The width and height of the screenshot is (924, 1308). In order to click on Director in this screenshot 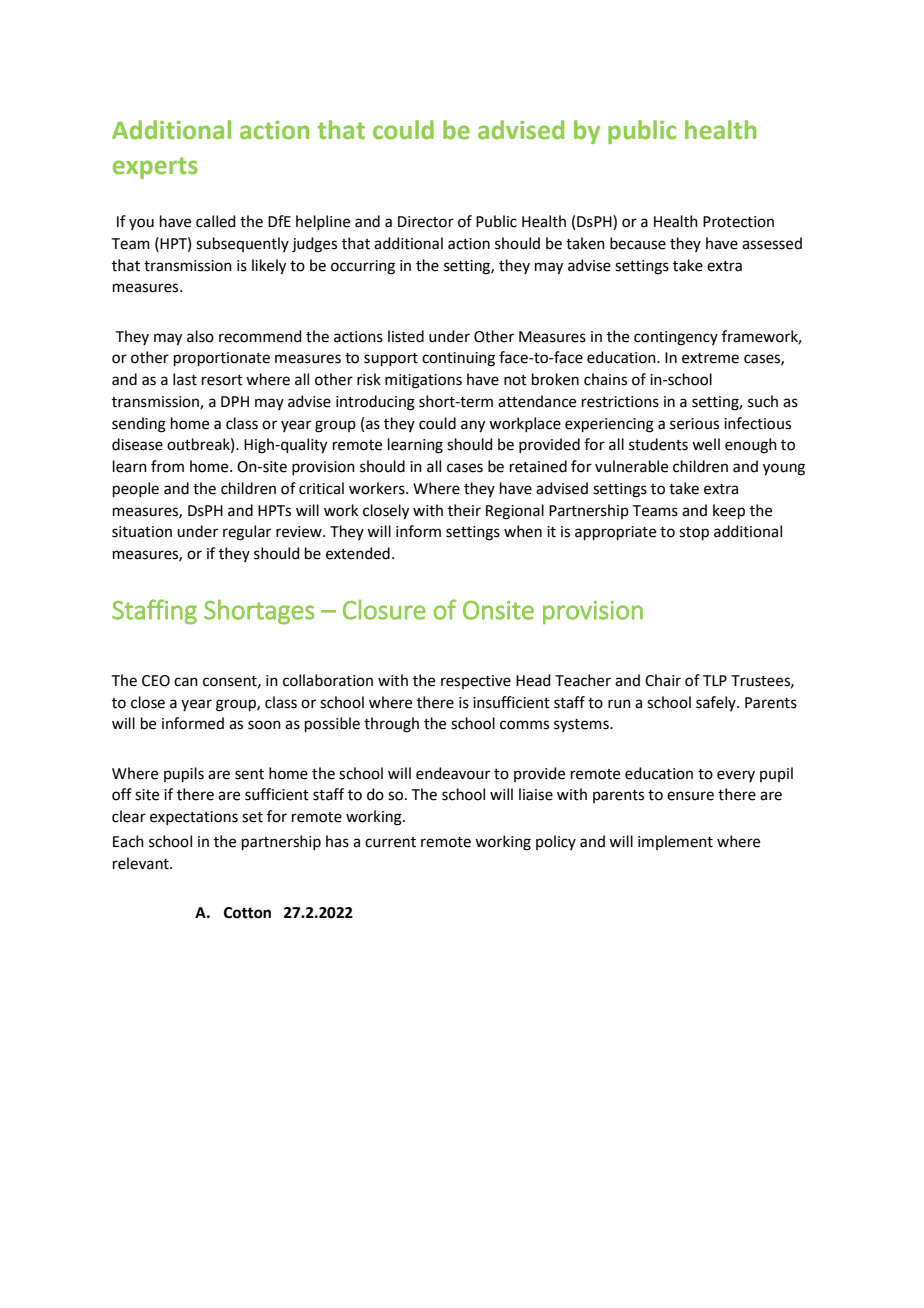, I will do `click(426, 222)`.
